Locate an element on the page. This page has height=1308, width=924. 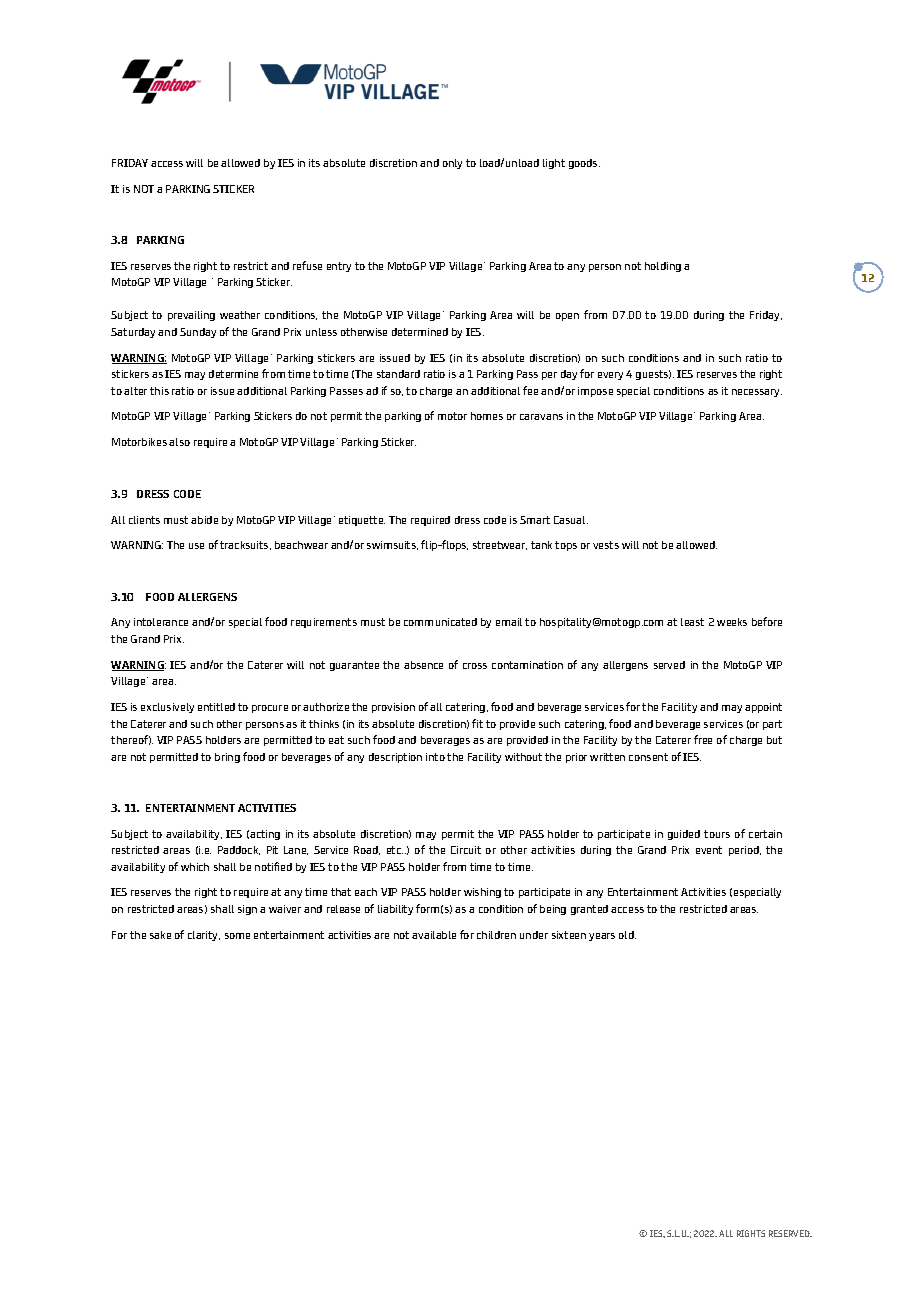
necessary is located at coordinates (757, 393).
